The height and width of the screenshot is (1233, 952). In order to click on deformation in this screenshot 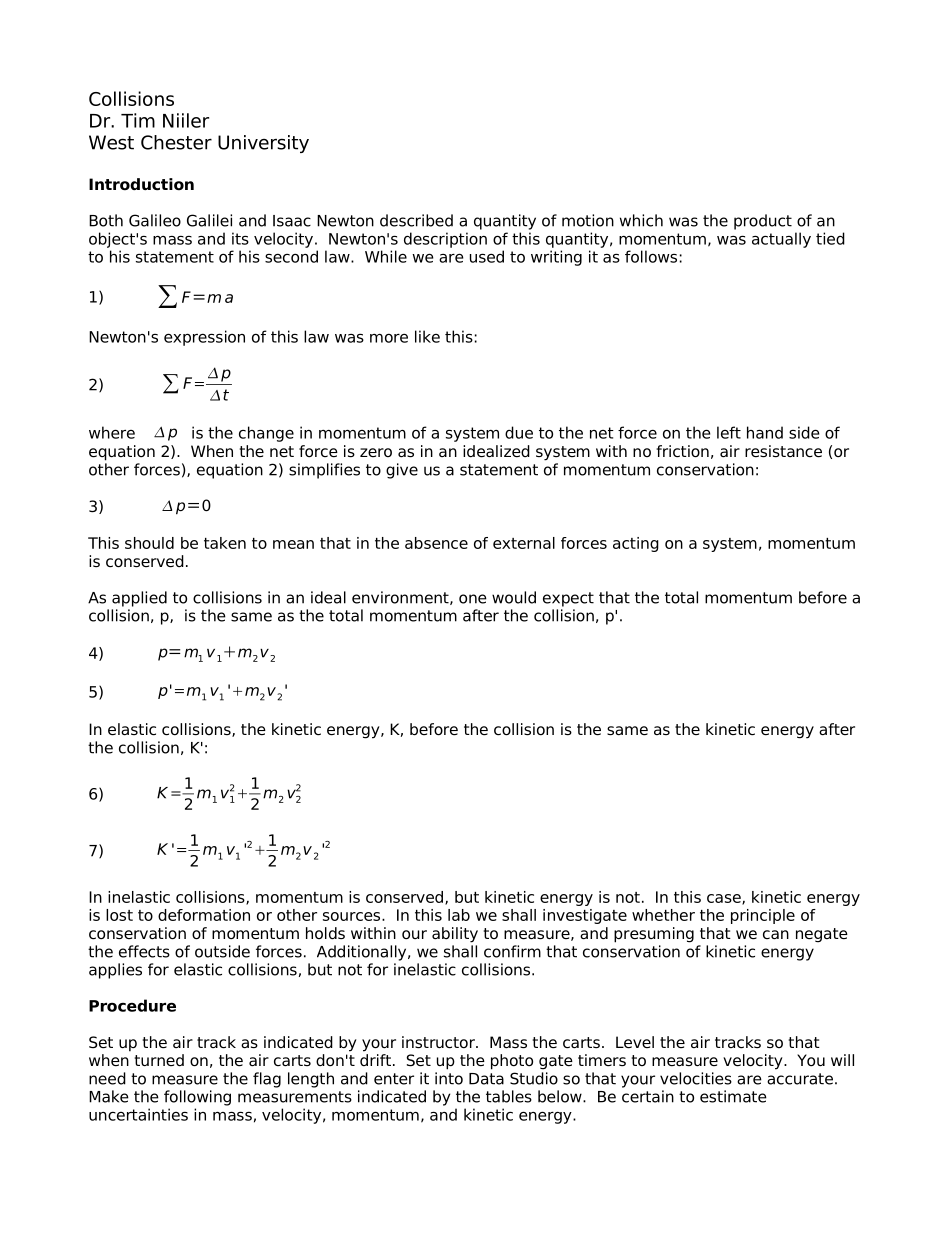, I will do `click(204, 915)`.
